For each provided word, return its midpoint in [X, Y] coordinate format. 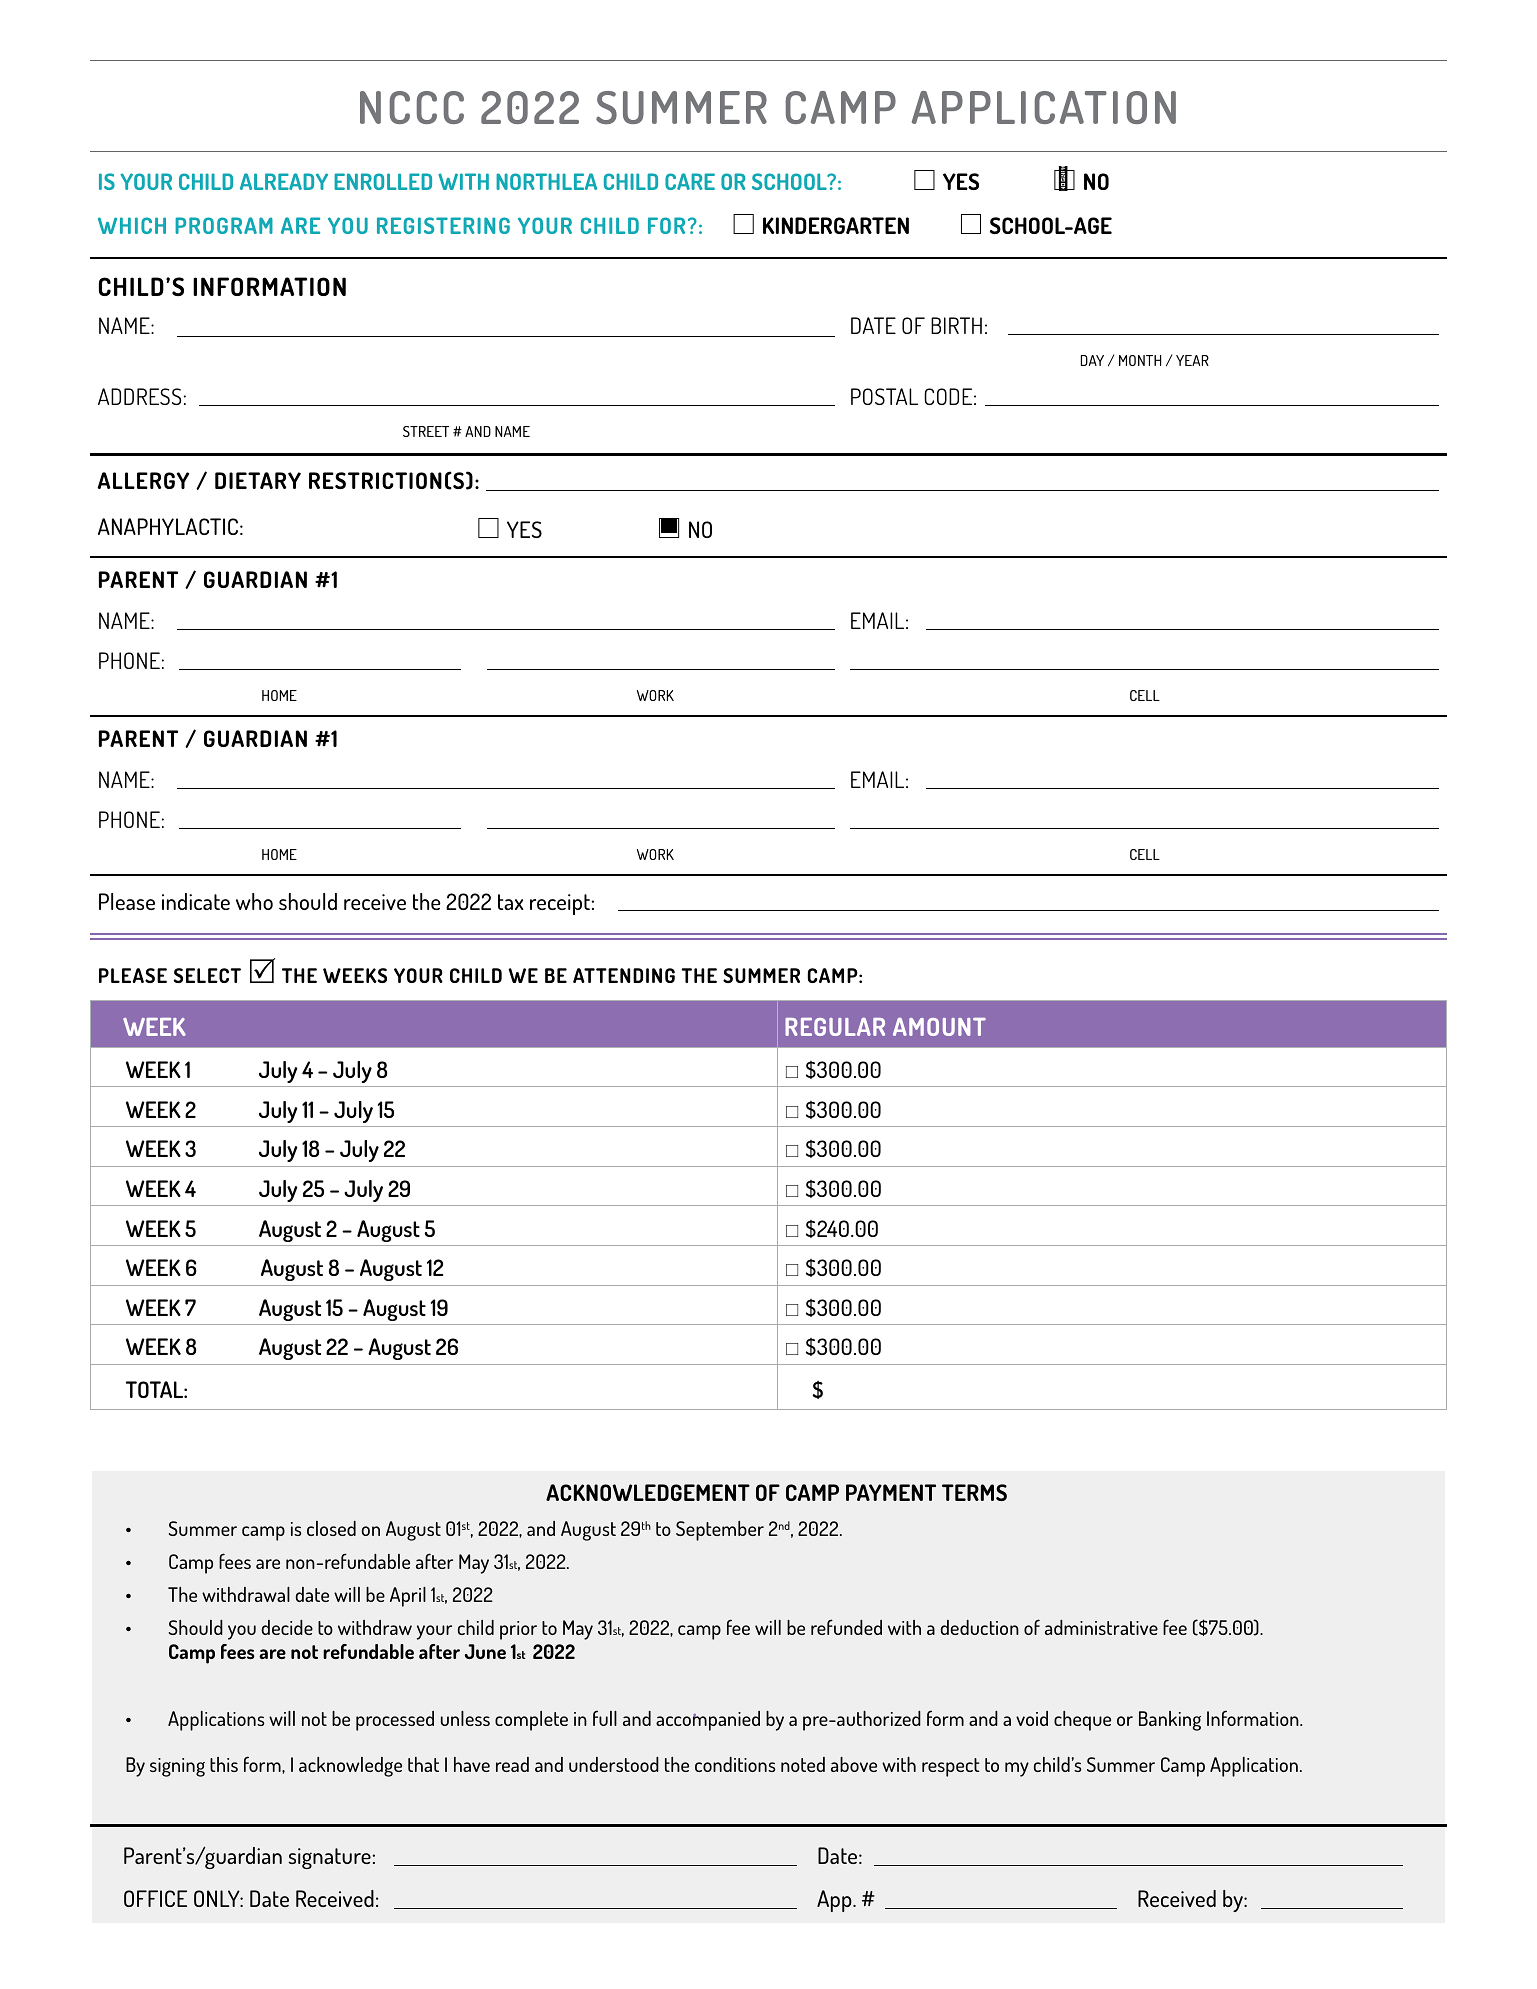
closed [331, 1528]
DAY [1092, 360]
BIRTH [956, 325]
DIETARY [258, 480]
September [720, 1531]
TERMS [974, 1492]
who [254, 901]
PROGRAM [224, 225]
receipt [560, 904]
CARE [690, 181]
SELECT [207, 975]
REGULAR [835, 1026]
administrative [1101, 1627]
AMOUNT [939, 1026]
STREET [426, 431]
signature [329, 1858]
